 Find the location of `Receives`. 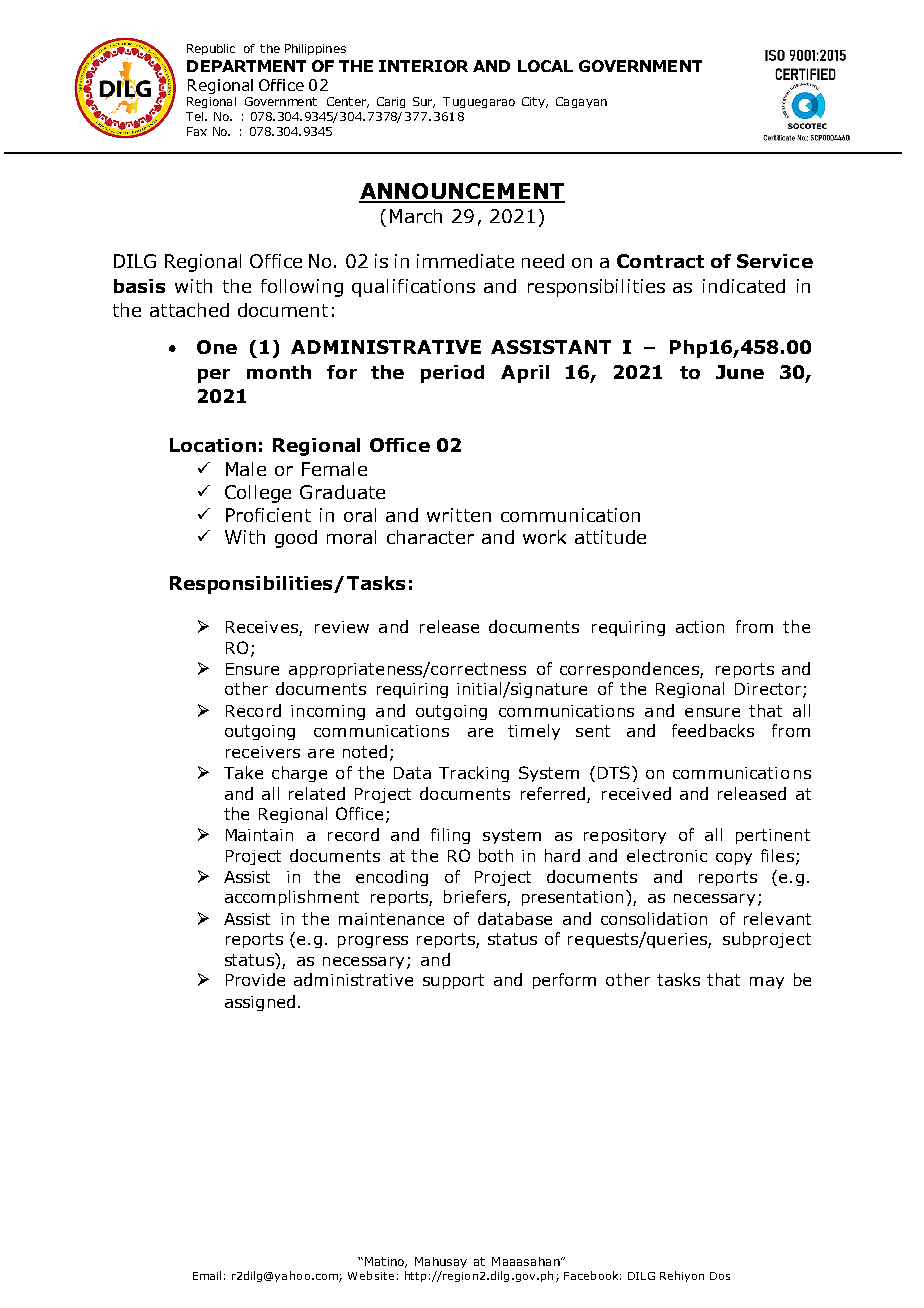

Receives is located at coordinates (263, 628).
